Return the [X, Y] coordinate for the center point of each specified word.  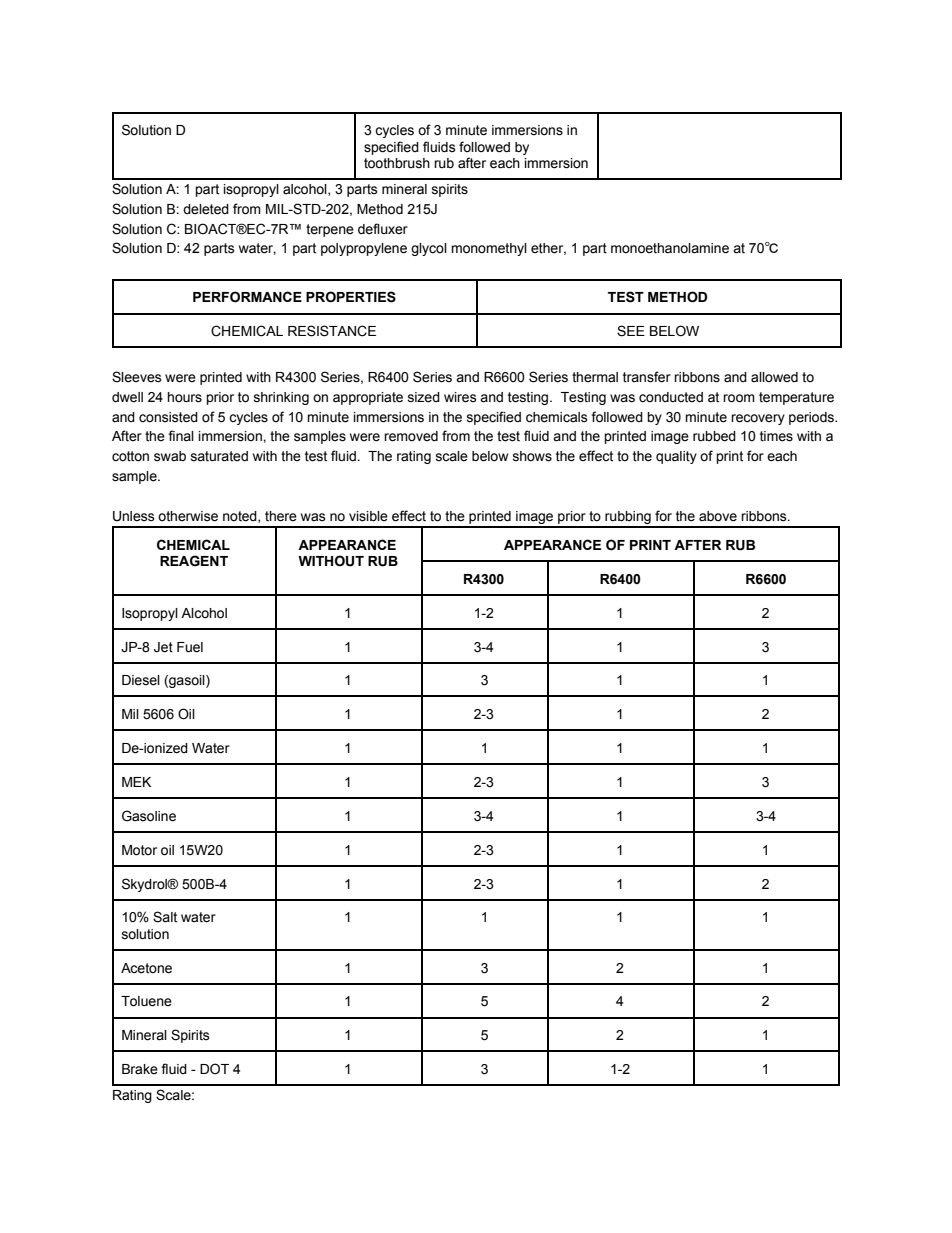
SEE [631, 331]
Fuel [190, 647]
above [718, 516]
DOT [214, 1068]
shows [532, 456]
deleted [206, 209]
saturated [219, 456]
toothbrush [397, 163]
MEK [136, 782]
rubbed [714, 436]
